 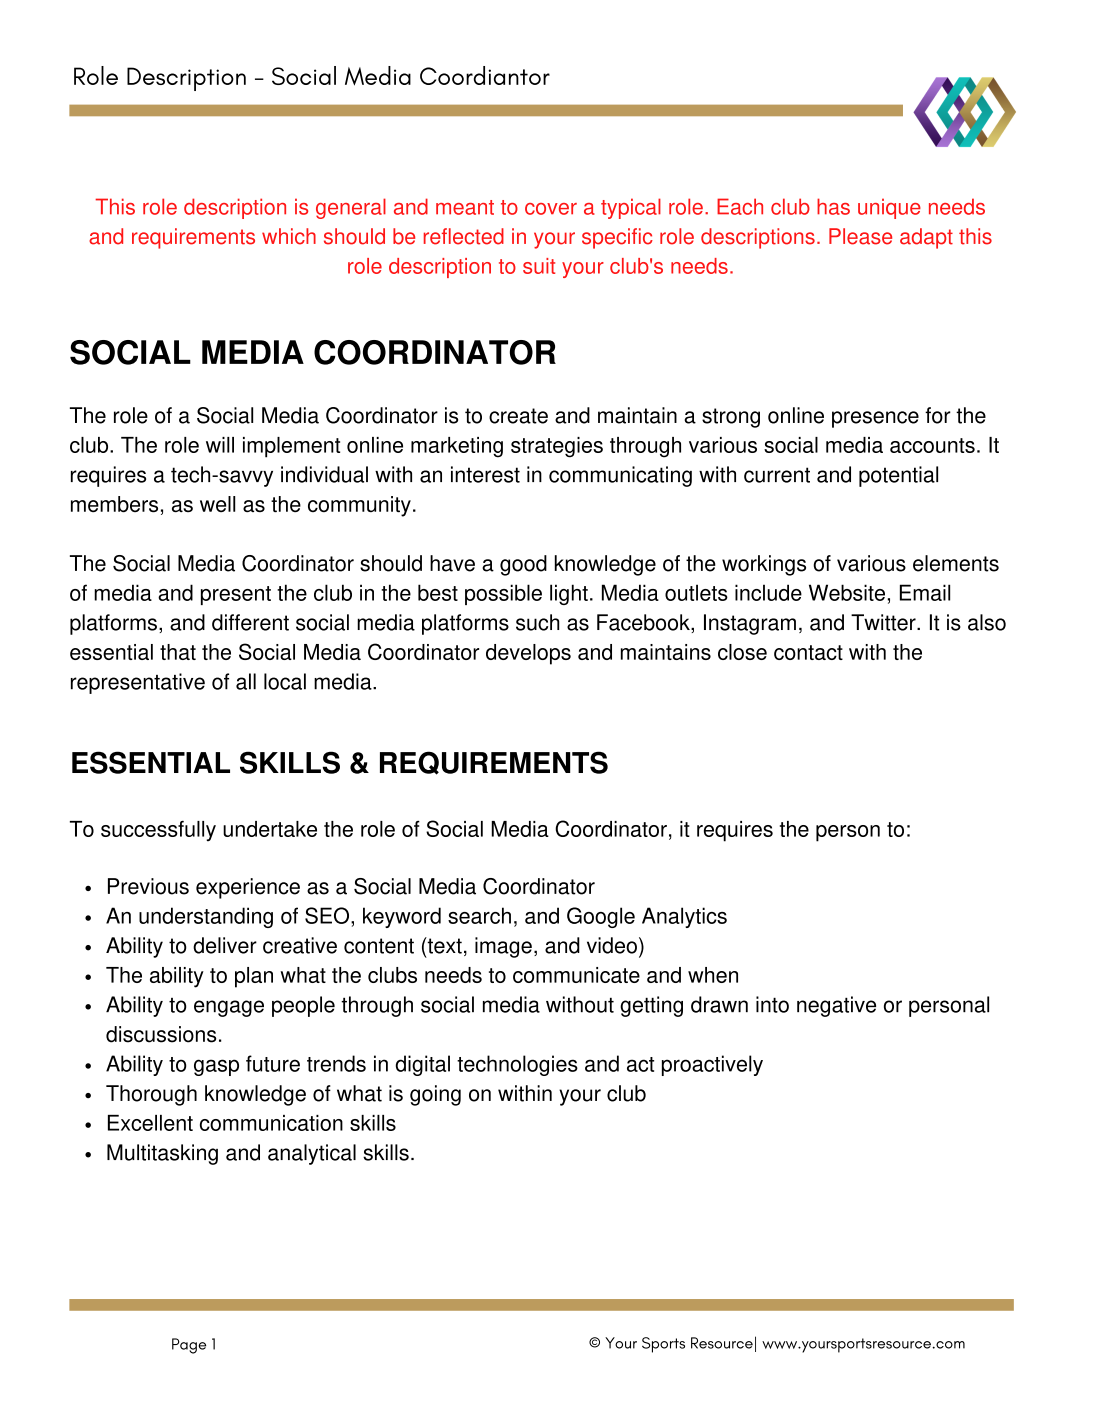 What do you see at coordinates (312, 1154) in the document?
I see `analytical` at bounding box center [312, 1154].
